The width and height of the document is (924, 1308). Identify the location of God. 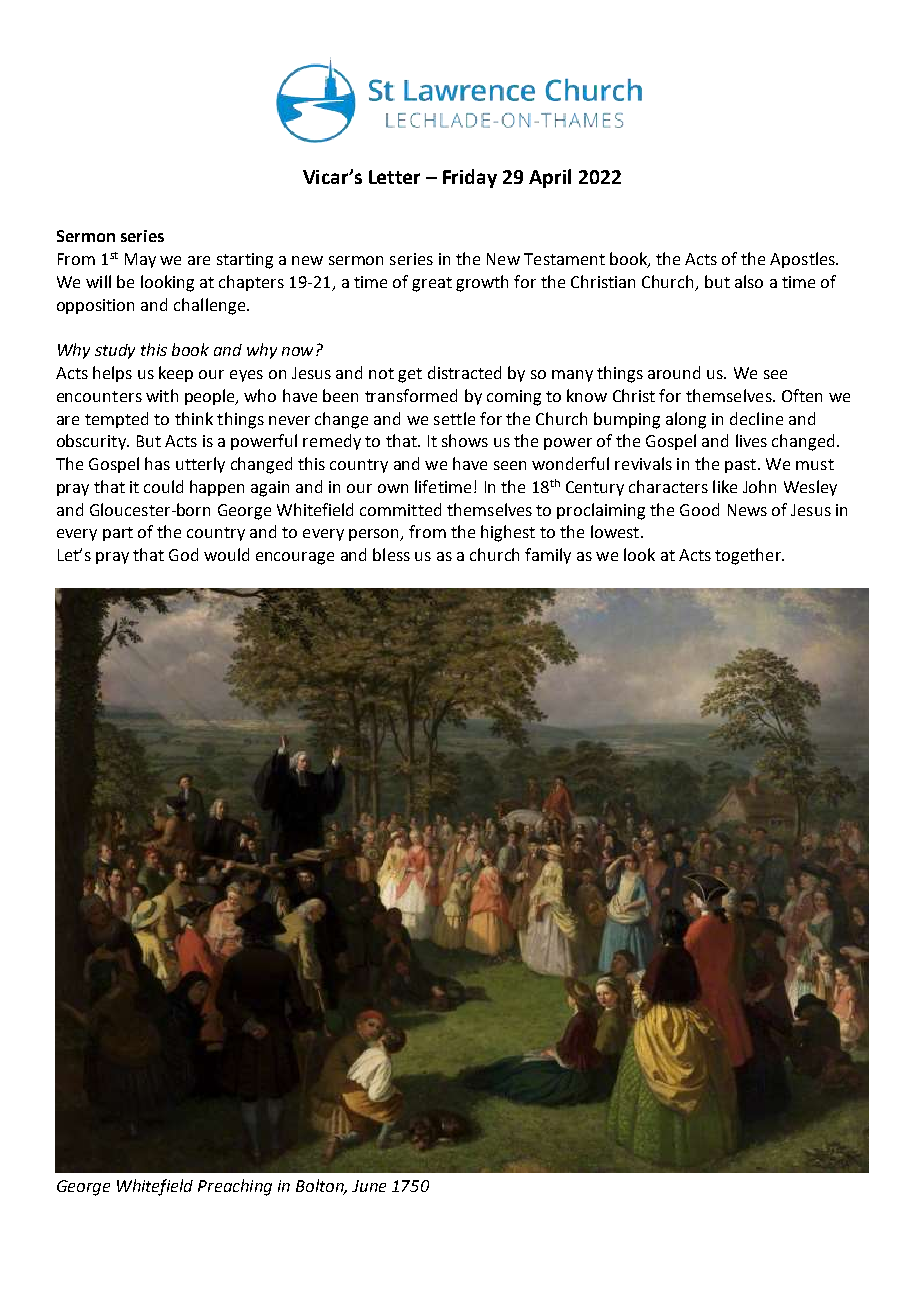
(183, 554).
